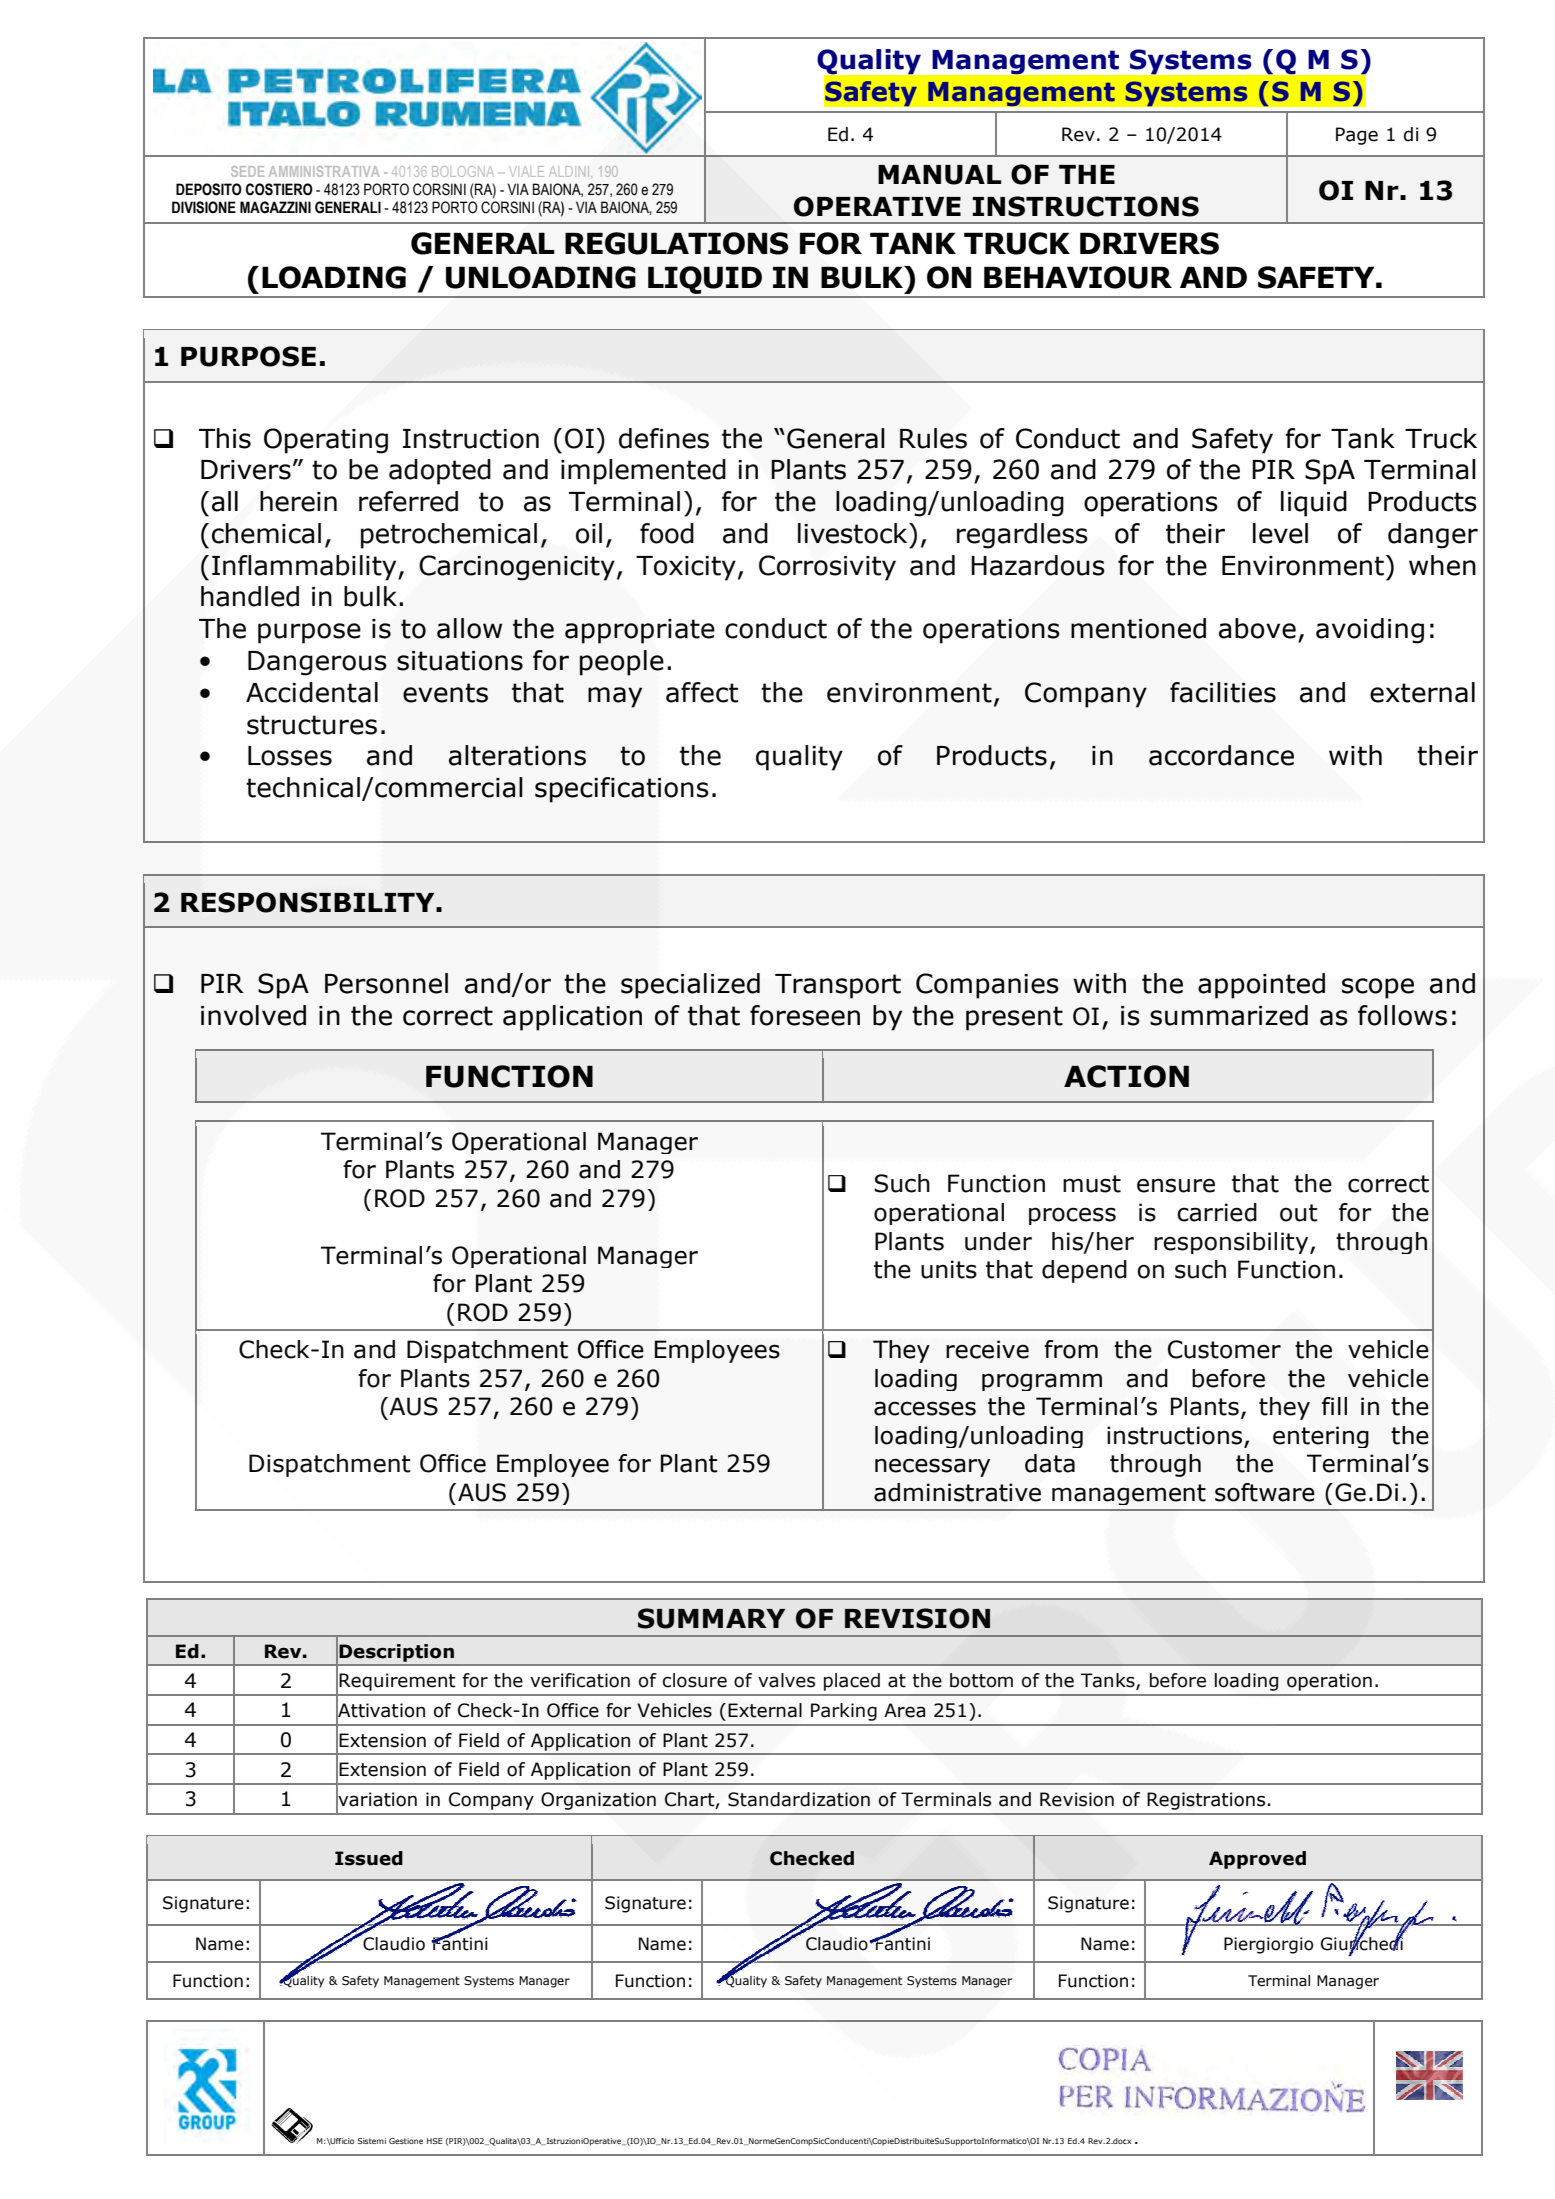  What do you see at coordinates (711, 1618) in the screenshot?
I see `SUMMARY` at bounding box center [711, 1618].
